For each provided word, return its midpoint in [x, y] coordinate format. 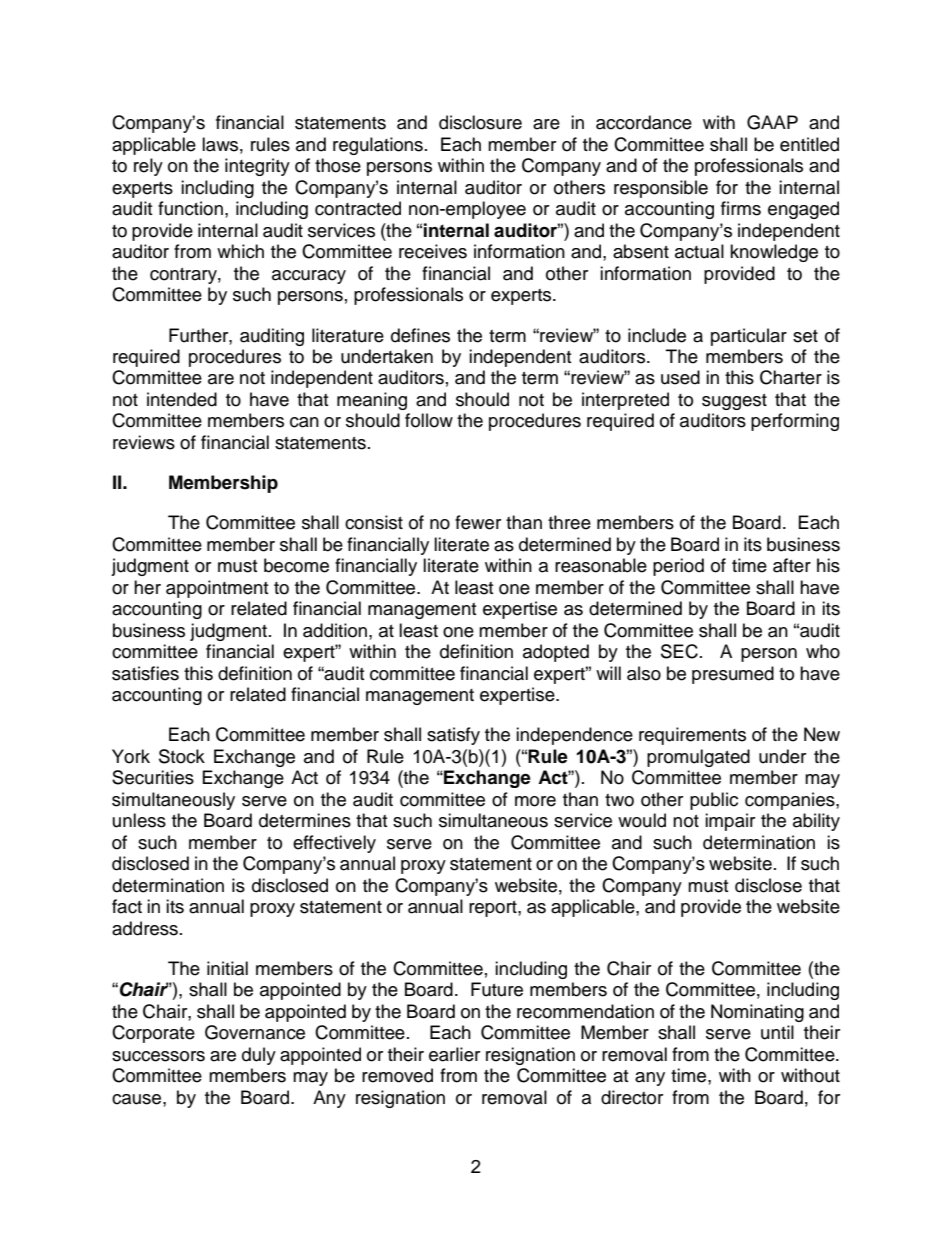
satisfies [145, 673]
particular [749, 337]
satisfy [453, 736]
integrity [257, 167]
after [792, 565]
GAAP [772, 122]
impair [730, 822]
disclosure [480, 122]
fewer [478, 522]
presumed [733, 675]
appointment [217, 589]
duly [259, 1056]
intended [182, 399]
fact [127, 906]
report [494, 909]
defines [420, 335]
